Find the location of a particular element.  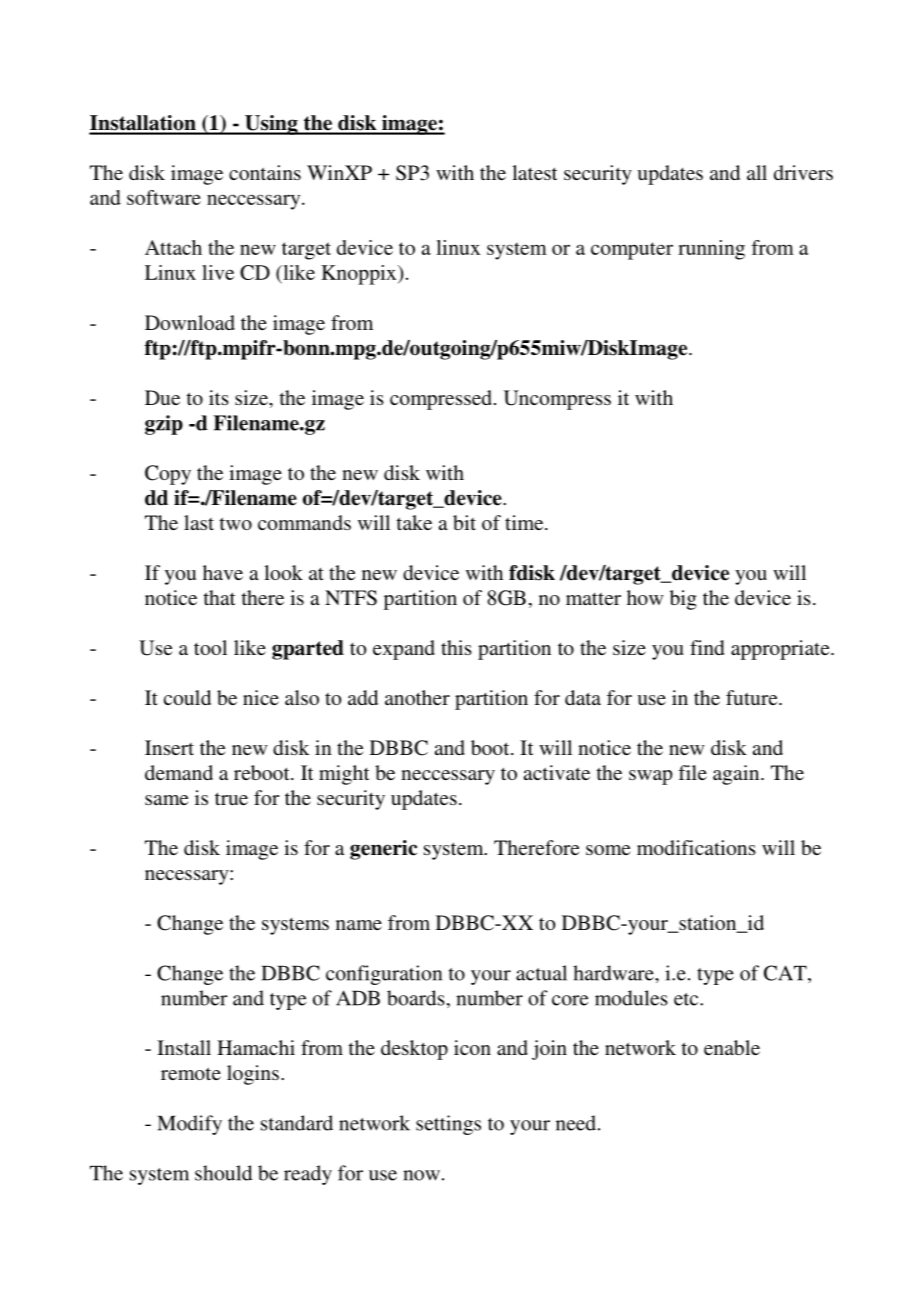

contains is located at coordinates (265, 172).
